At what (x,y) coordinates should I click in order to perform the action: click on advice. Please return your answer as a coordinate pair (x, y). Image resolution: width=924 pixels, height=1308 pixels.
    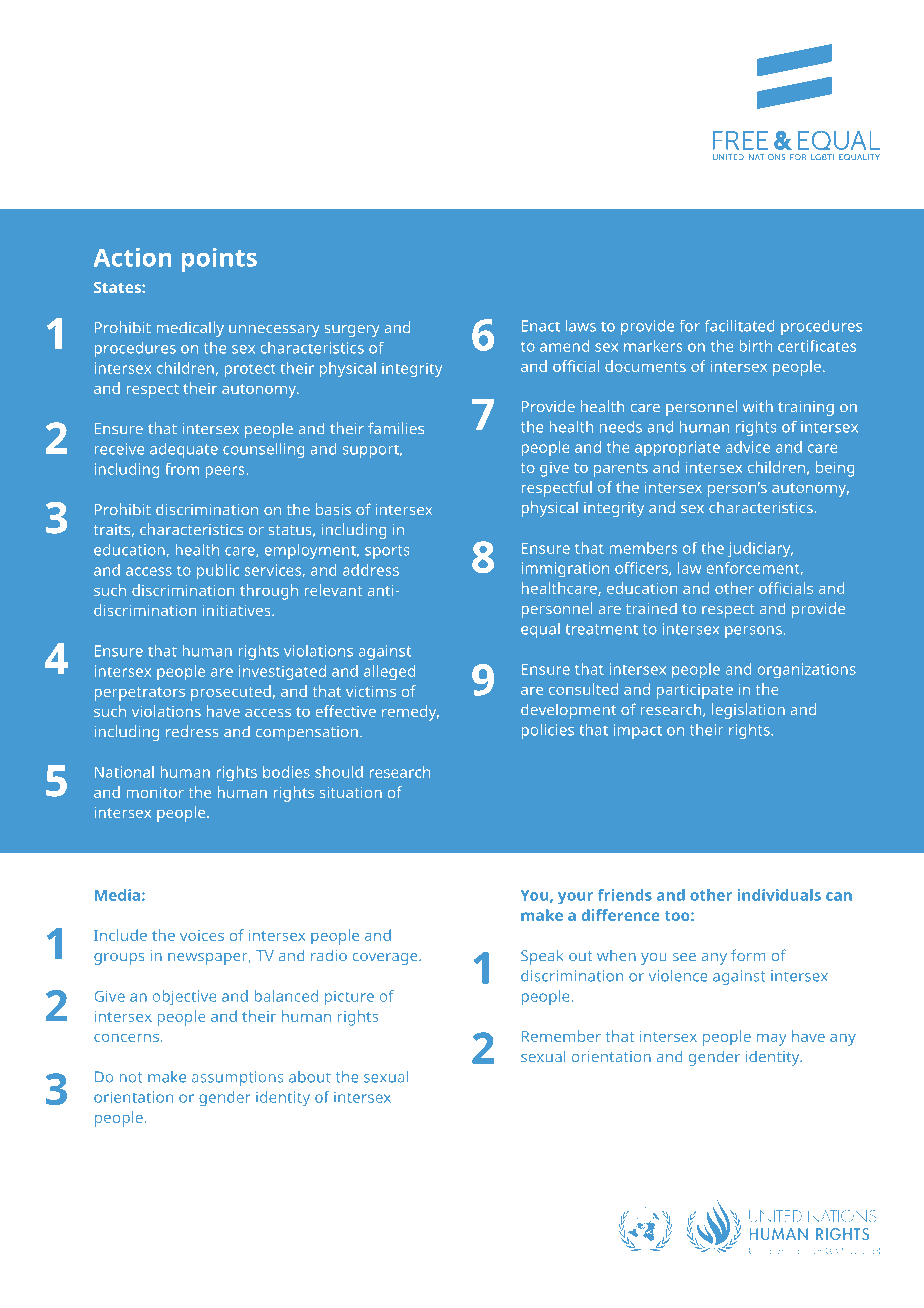
    Looking at the image, I should click on (747, 447).
